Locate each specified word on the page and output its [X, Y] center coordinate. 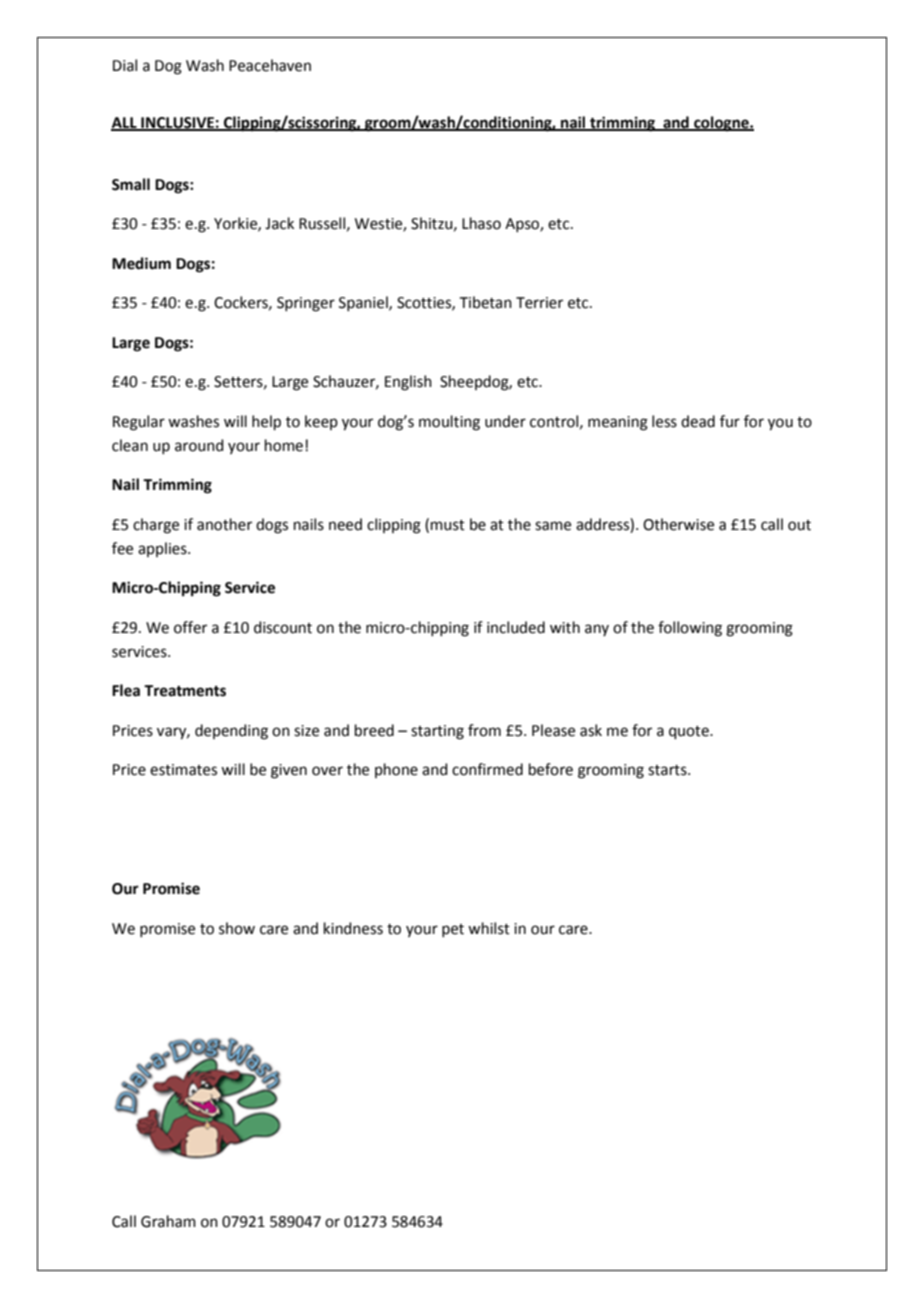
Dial [125, 65]
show [237, 928]
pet [453, 930]
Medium [141, 263]
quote [690, 732]
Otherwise [678, 524]
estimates [183, 770]
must [448, 525]
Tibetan [486, 302]
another [224, 524]
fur [730, 421]
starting [437, 732]
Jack [279, 223]
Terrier [539, 303]
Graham [168, 1221]
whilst [489, 928]
